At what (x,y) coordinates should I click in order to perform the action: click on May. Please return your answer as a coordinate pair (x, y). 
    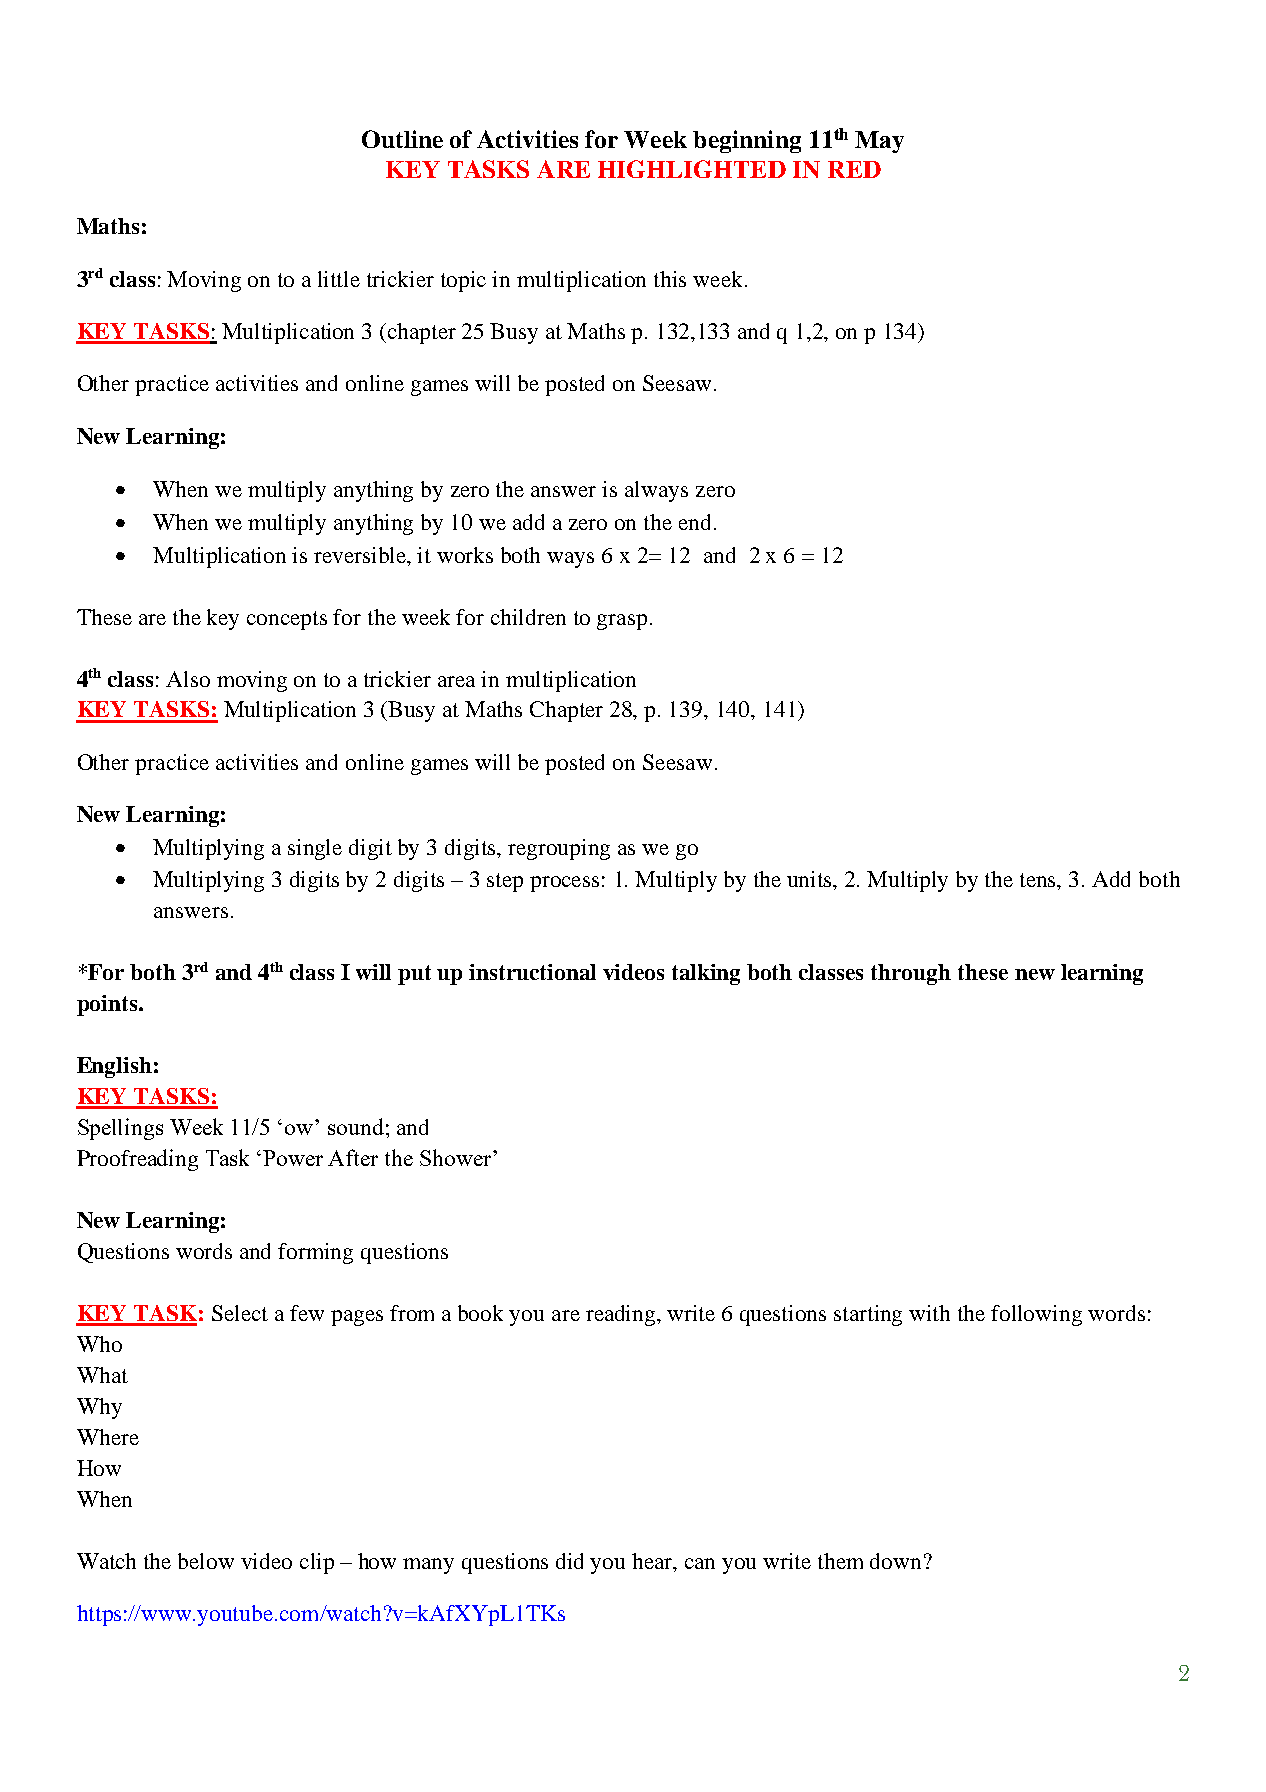
    Looking at the image, I should click on (879, 142).
